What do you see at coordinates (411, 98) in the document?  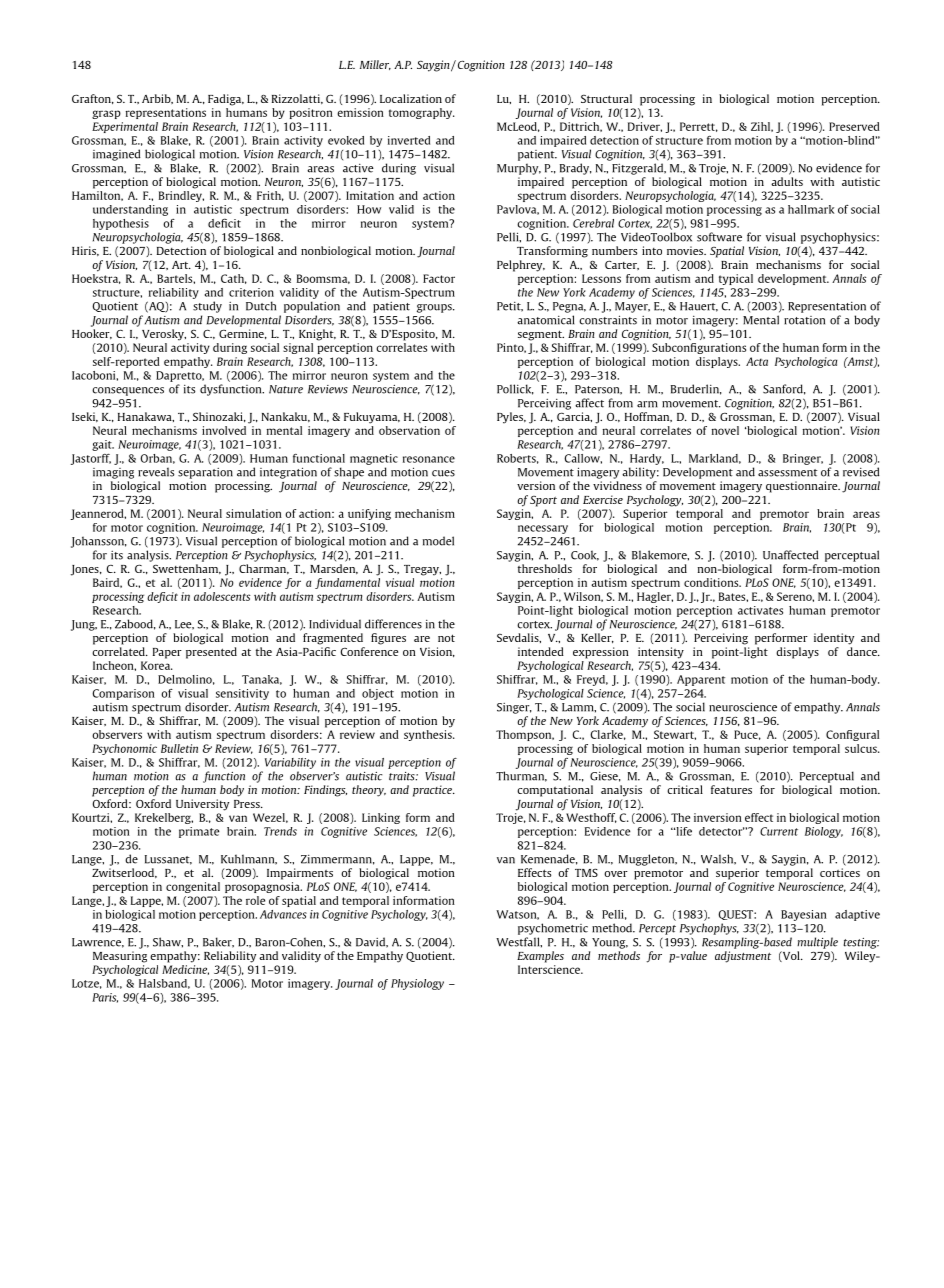 I see `Localization` at bounding box center [411, 98].
